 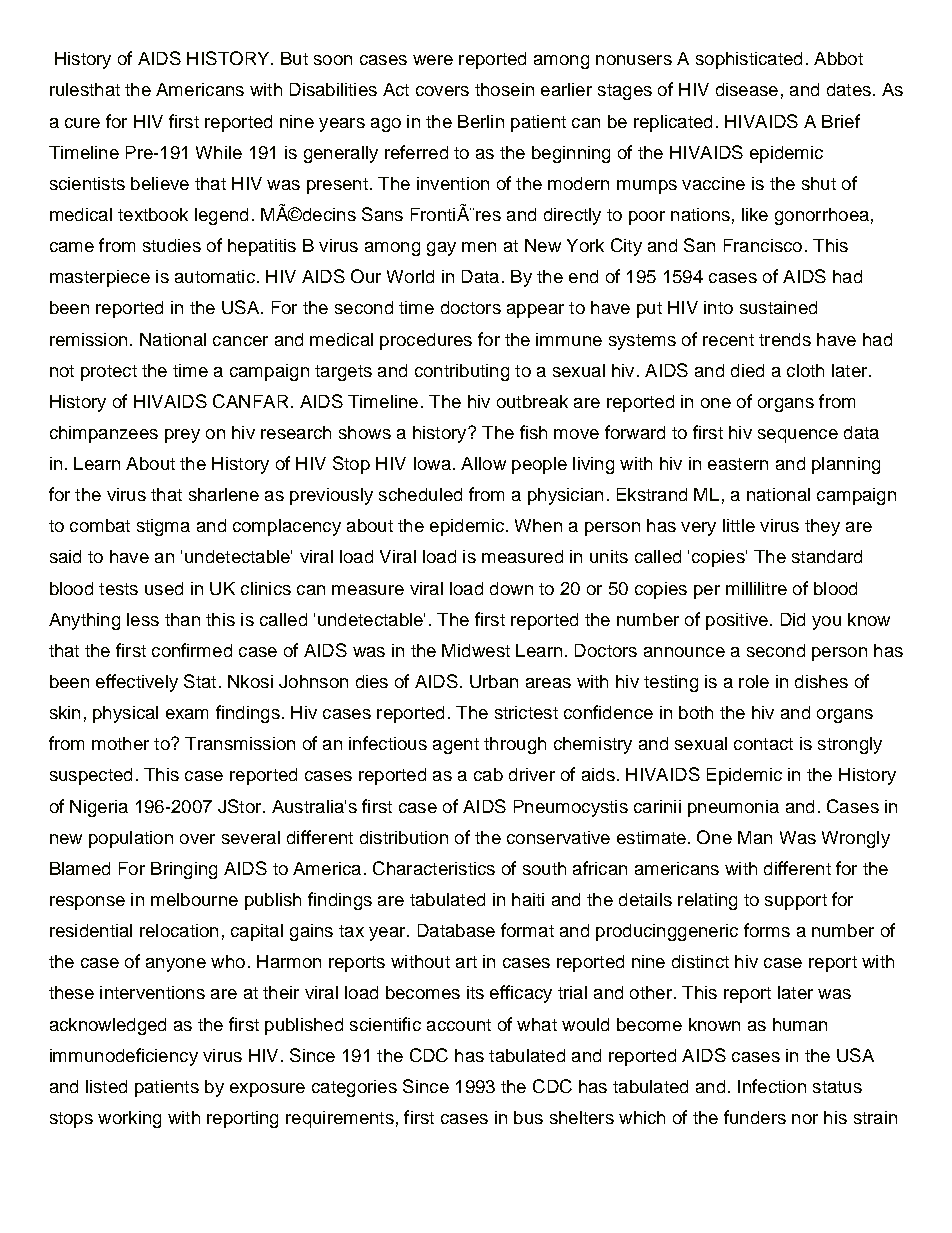 I want to click on down, so click(x=511, y=588).
